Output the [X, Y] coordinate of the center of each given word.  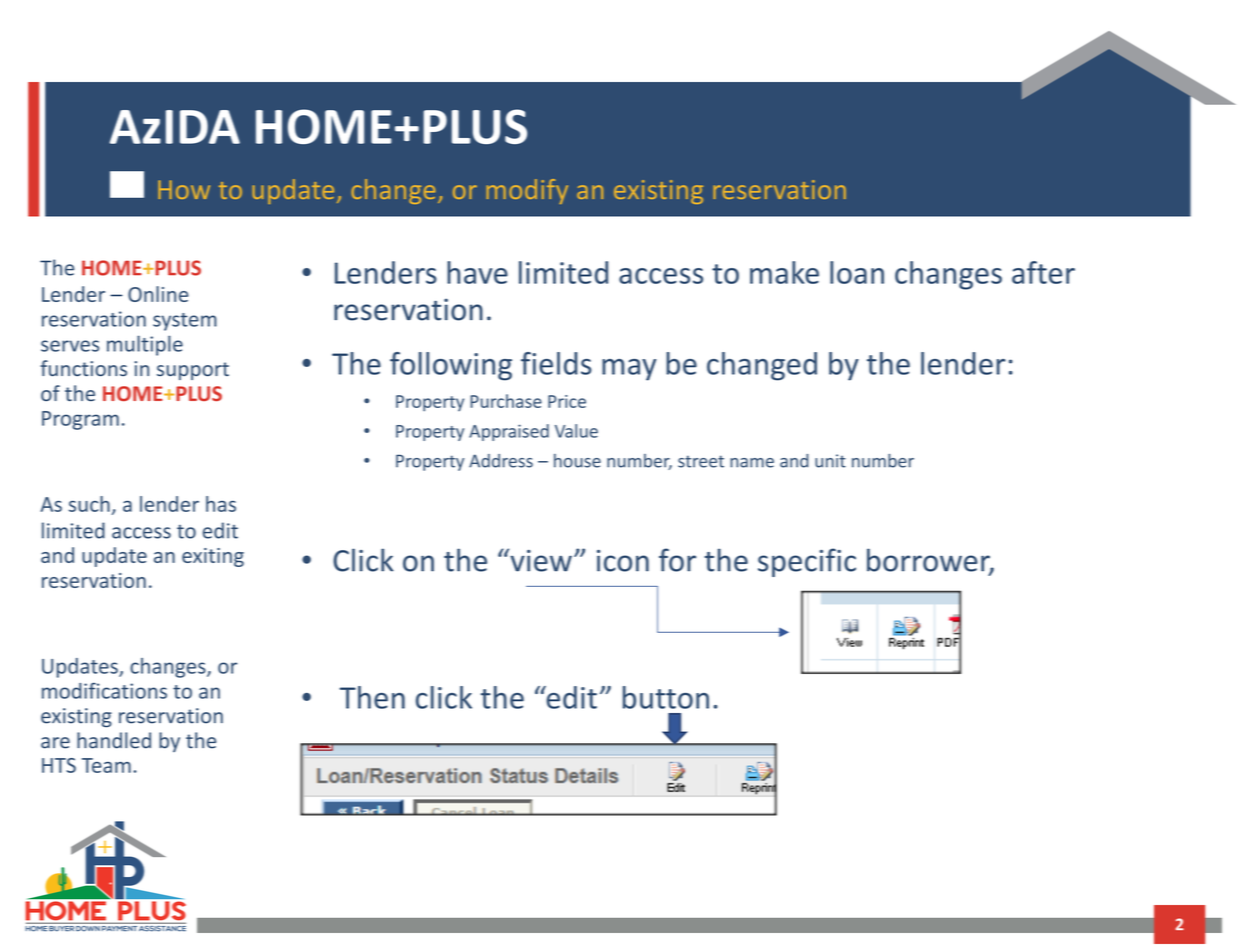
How [184, 189]
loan [857, 272]
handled [114, 740]
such [89, 504]
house [577, 461]
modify [527, 191]
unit [830, 461]
